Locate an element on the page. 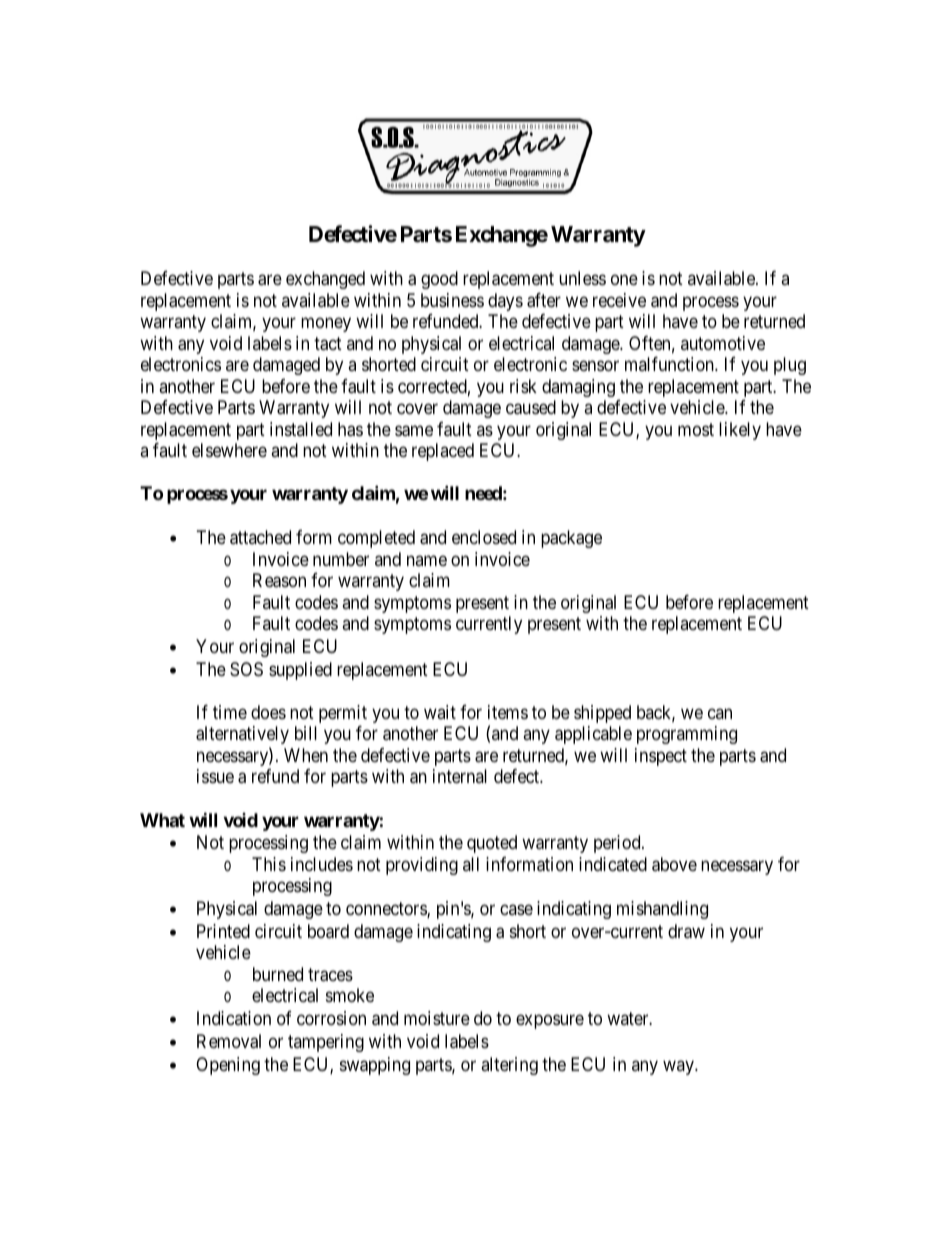 This document has height=1233, width=952. business is located at coordinates (452, 300).
